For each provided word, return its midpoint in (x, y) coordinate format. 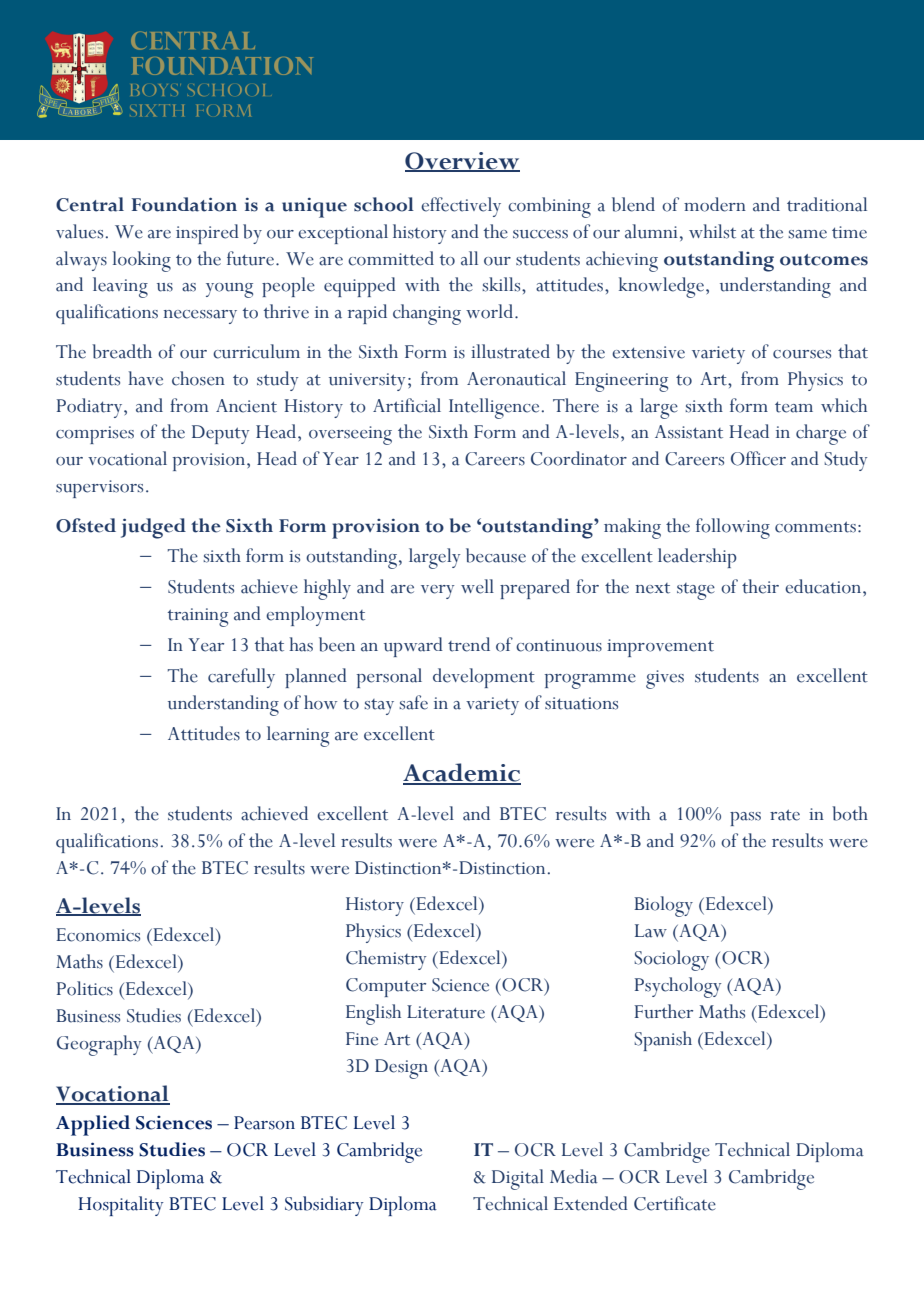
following (733, 528)
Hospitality (121, 1206)
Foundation (184, 204)
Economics (98, 935)
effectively (461, 207)
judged (153, 528)
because (496, 555)
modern (715, 204)
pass (745, 819)
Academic (462, 773)
